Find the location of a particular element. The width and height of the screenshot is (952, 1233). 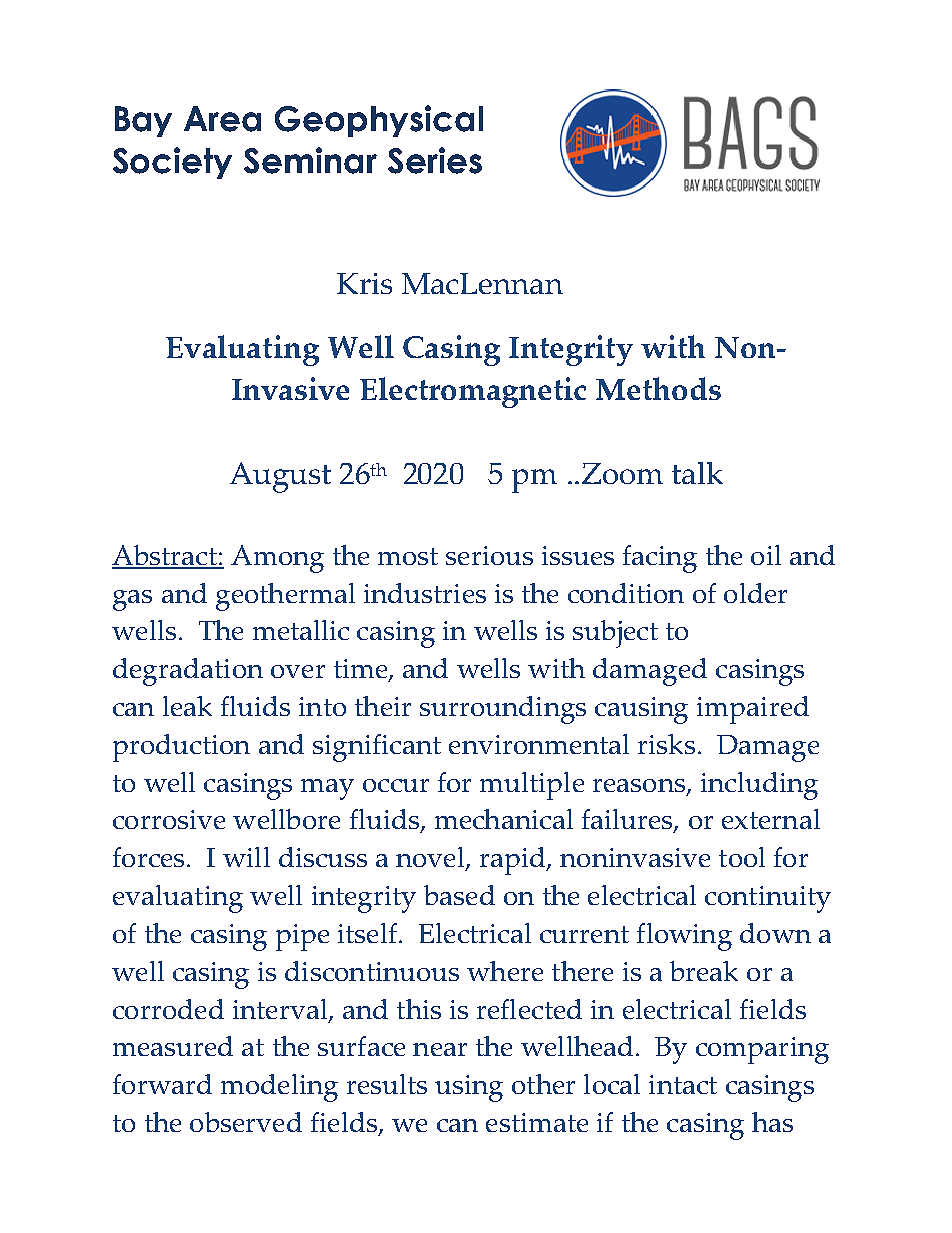

Series is located at coordinates (435, 160).
